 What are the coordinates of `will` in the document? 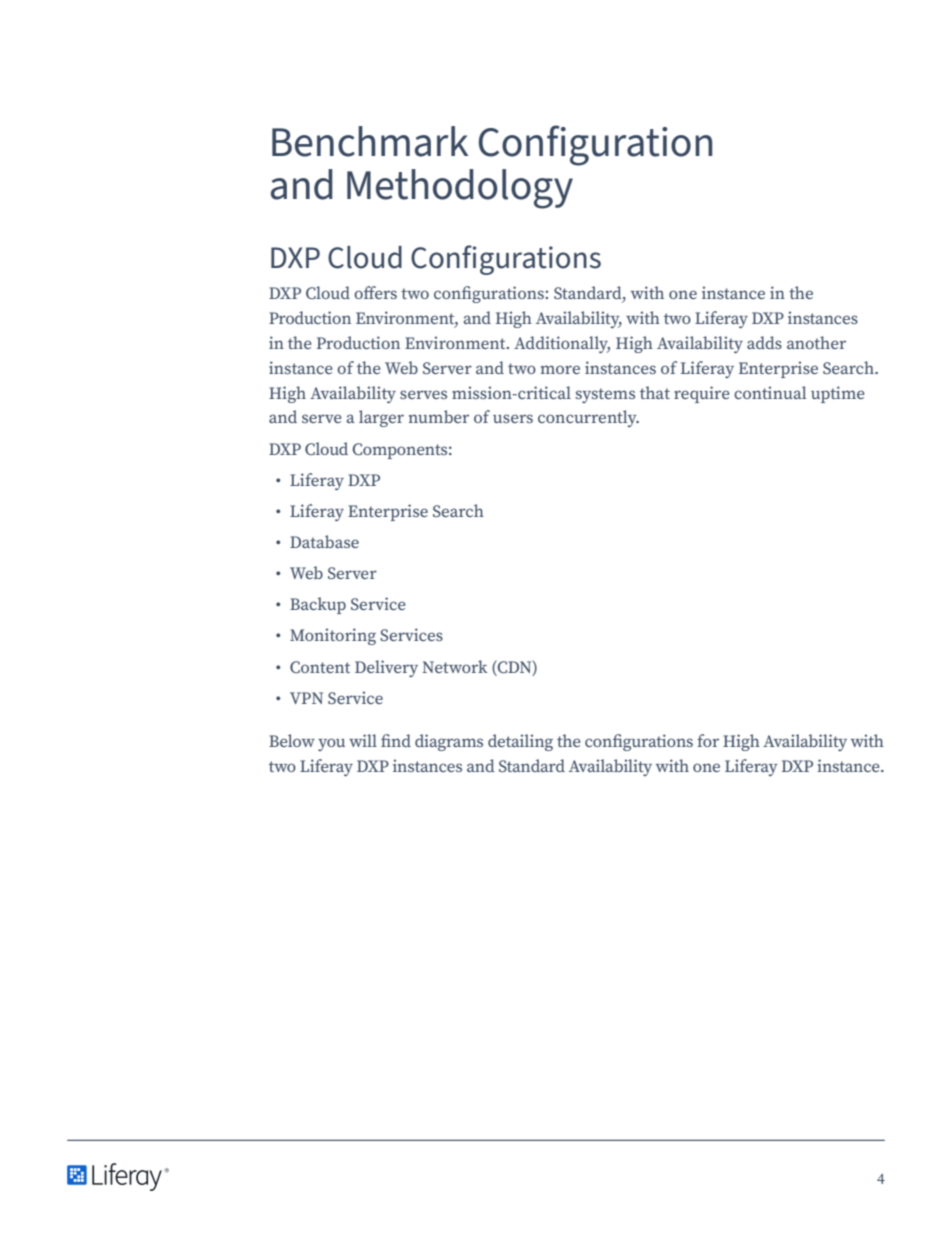 It's located at (363, 740).
